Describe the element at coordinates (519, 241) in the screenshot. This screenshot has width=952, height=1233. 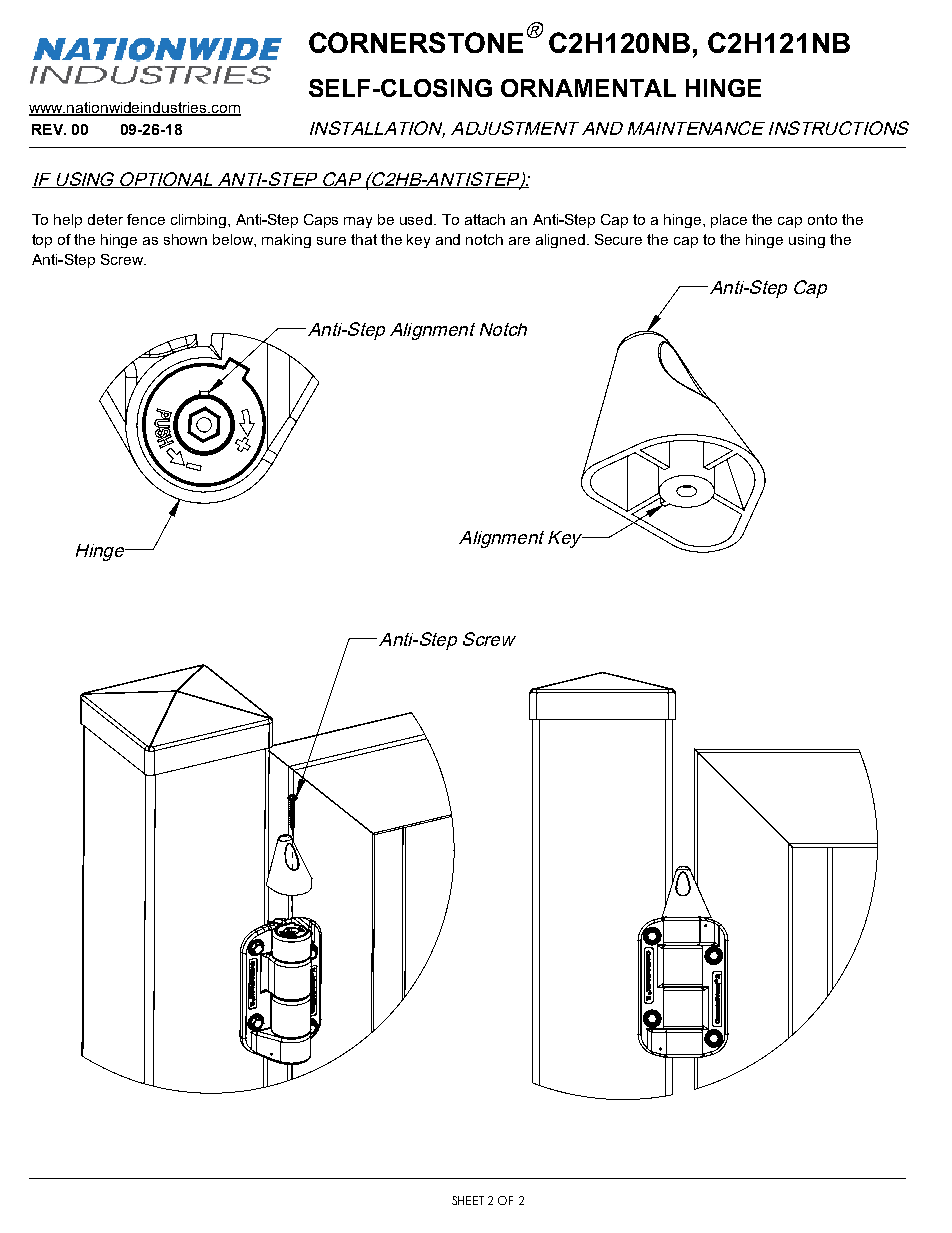
I see `are` at that location.
